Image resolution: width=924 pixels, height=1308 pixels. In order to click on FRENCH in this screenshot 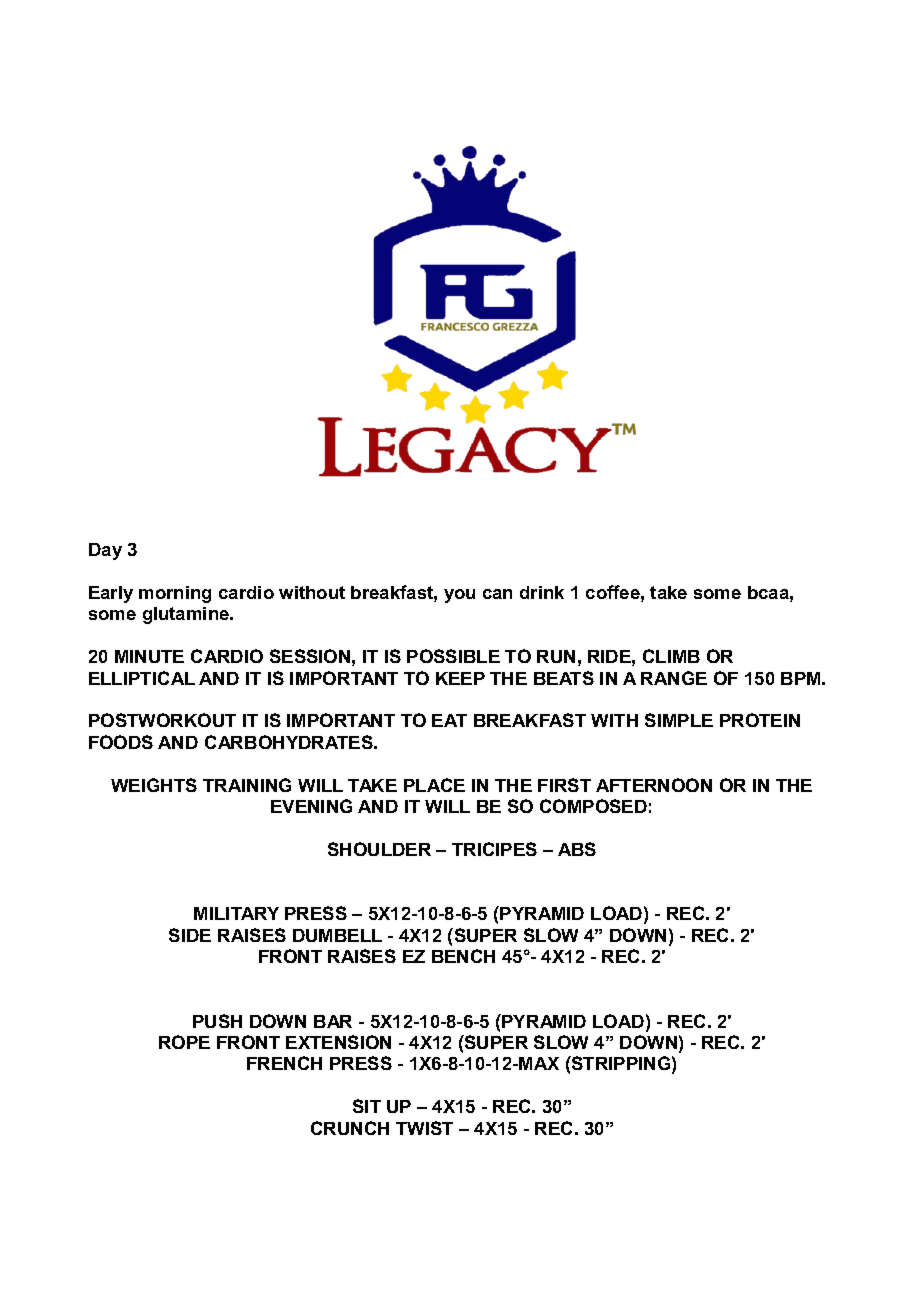, I will do `click(284, 1063)`.
